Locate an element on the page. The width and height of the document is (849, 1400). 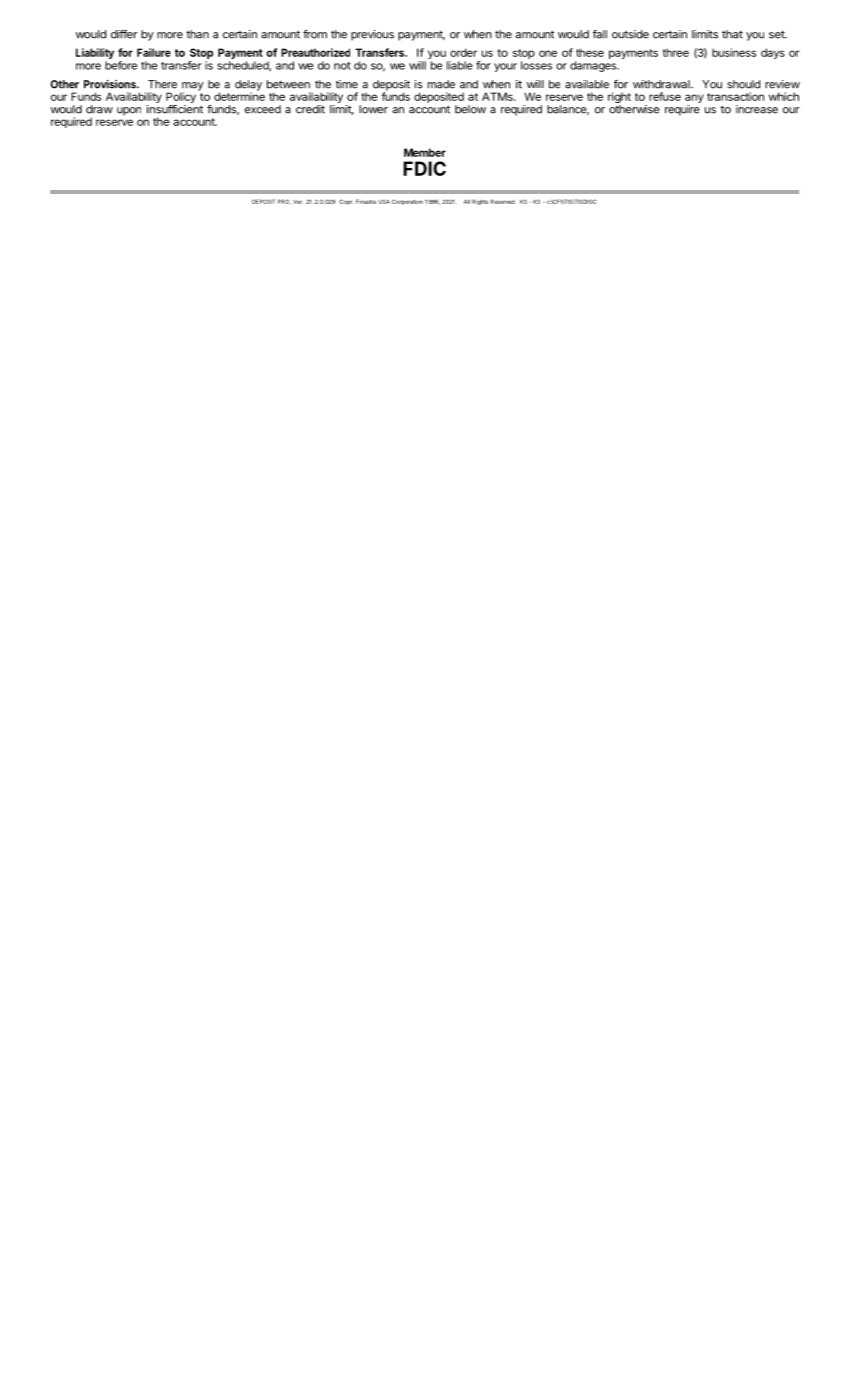
Corporation is located at coordinates (407, 202).
